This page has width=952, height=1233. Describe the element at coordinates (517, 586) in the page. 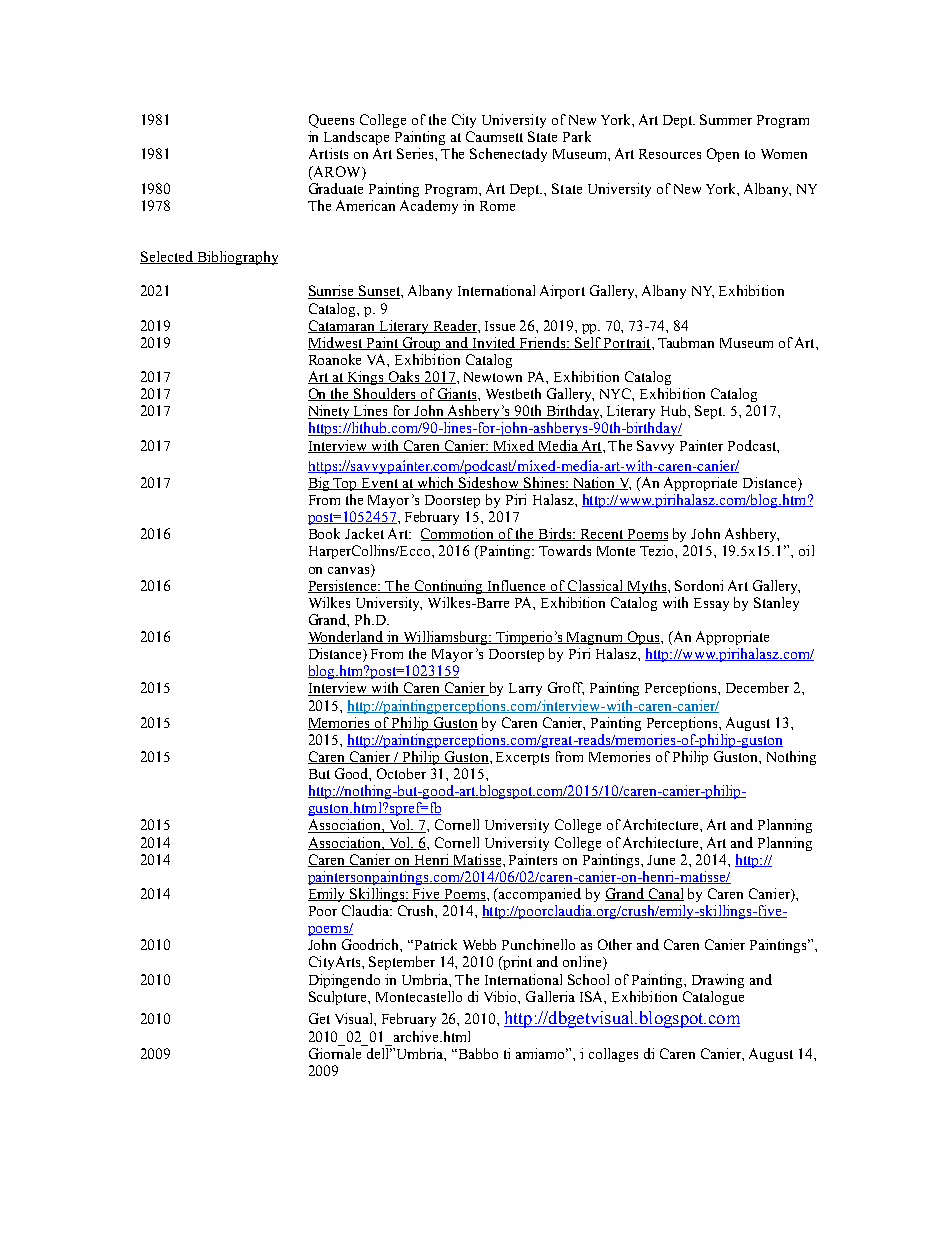

I see `Influence` at that location.
